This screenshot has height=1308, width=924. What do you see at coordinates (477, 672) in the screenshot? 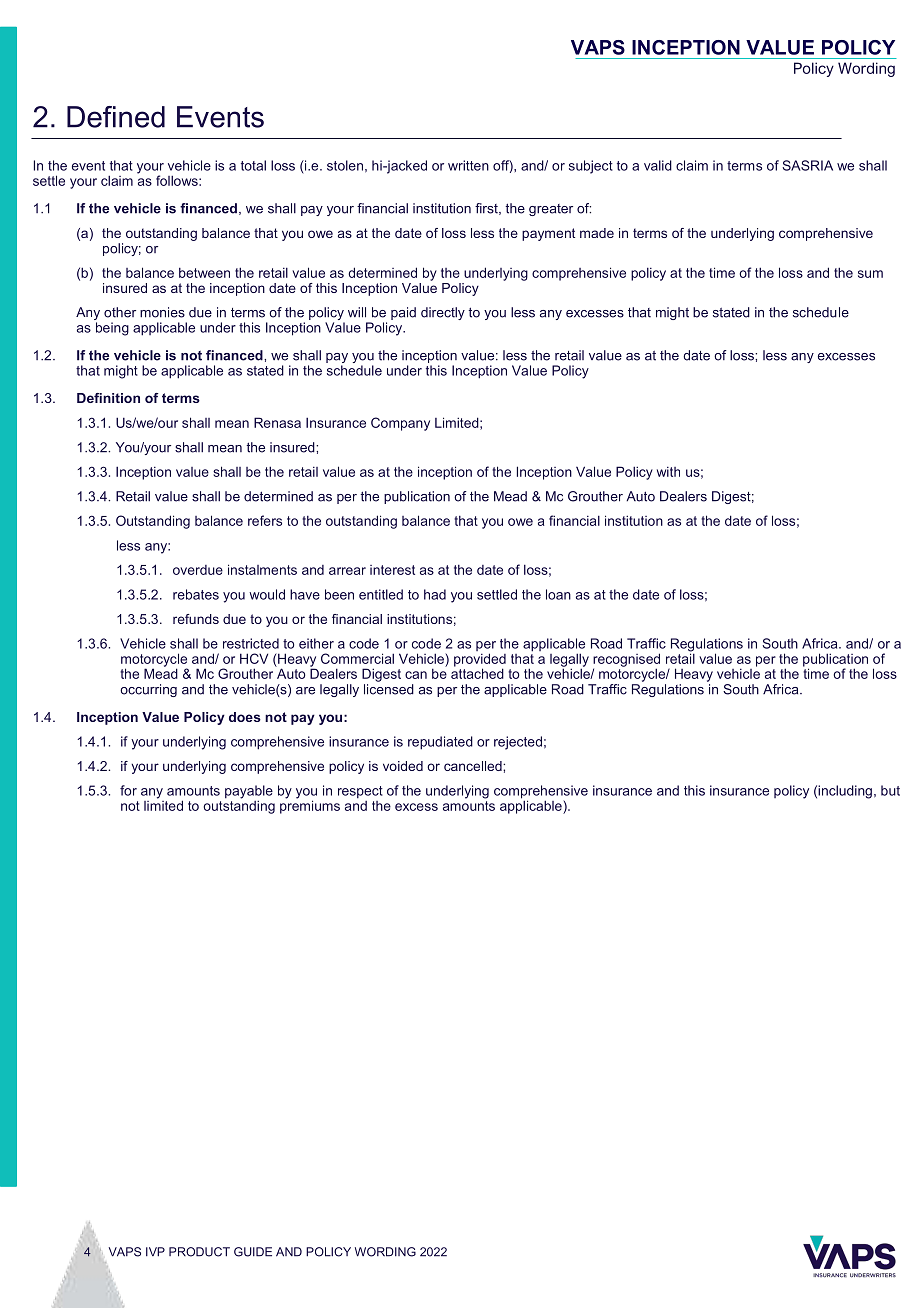
I see `attached` at bounding box center [477, 672].
